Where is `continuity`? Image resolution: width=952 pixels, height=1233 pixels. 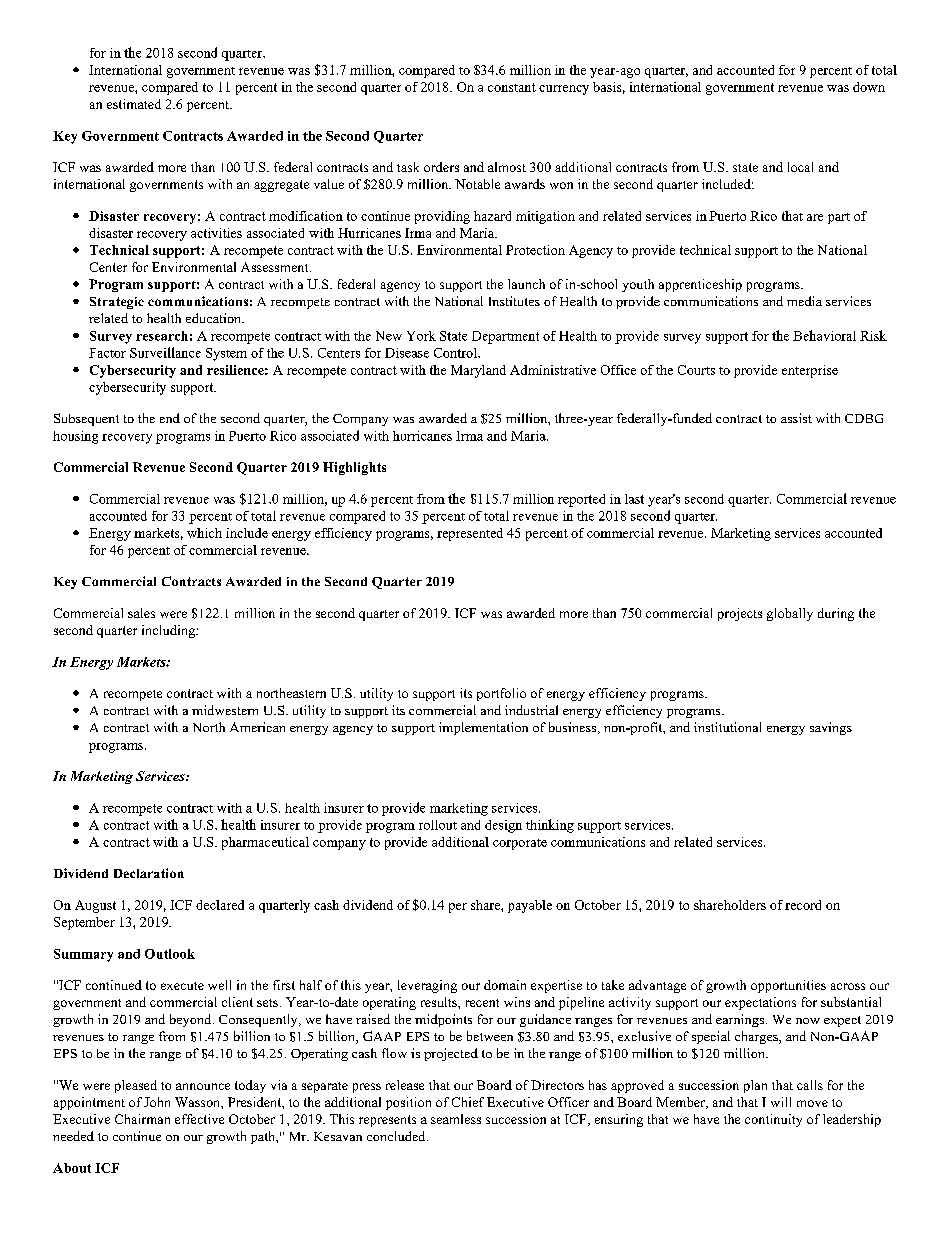
continuity is located at coordinates (773, 1120).
